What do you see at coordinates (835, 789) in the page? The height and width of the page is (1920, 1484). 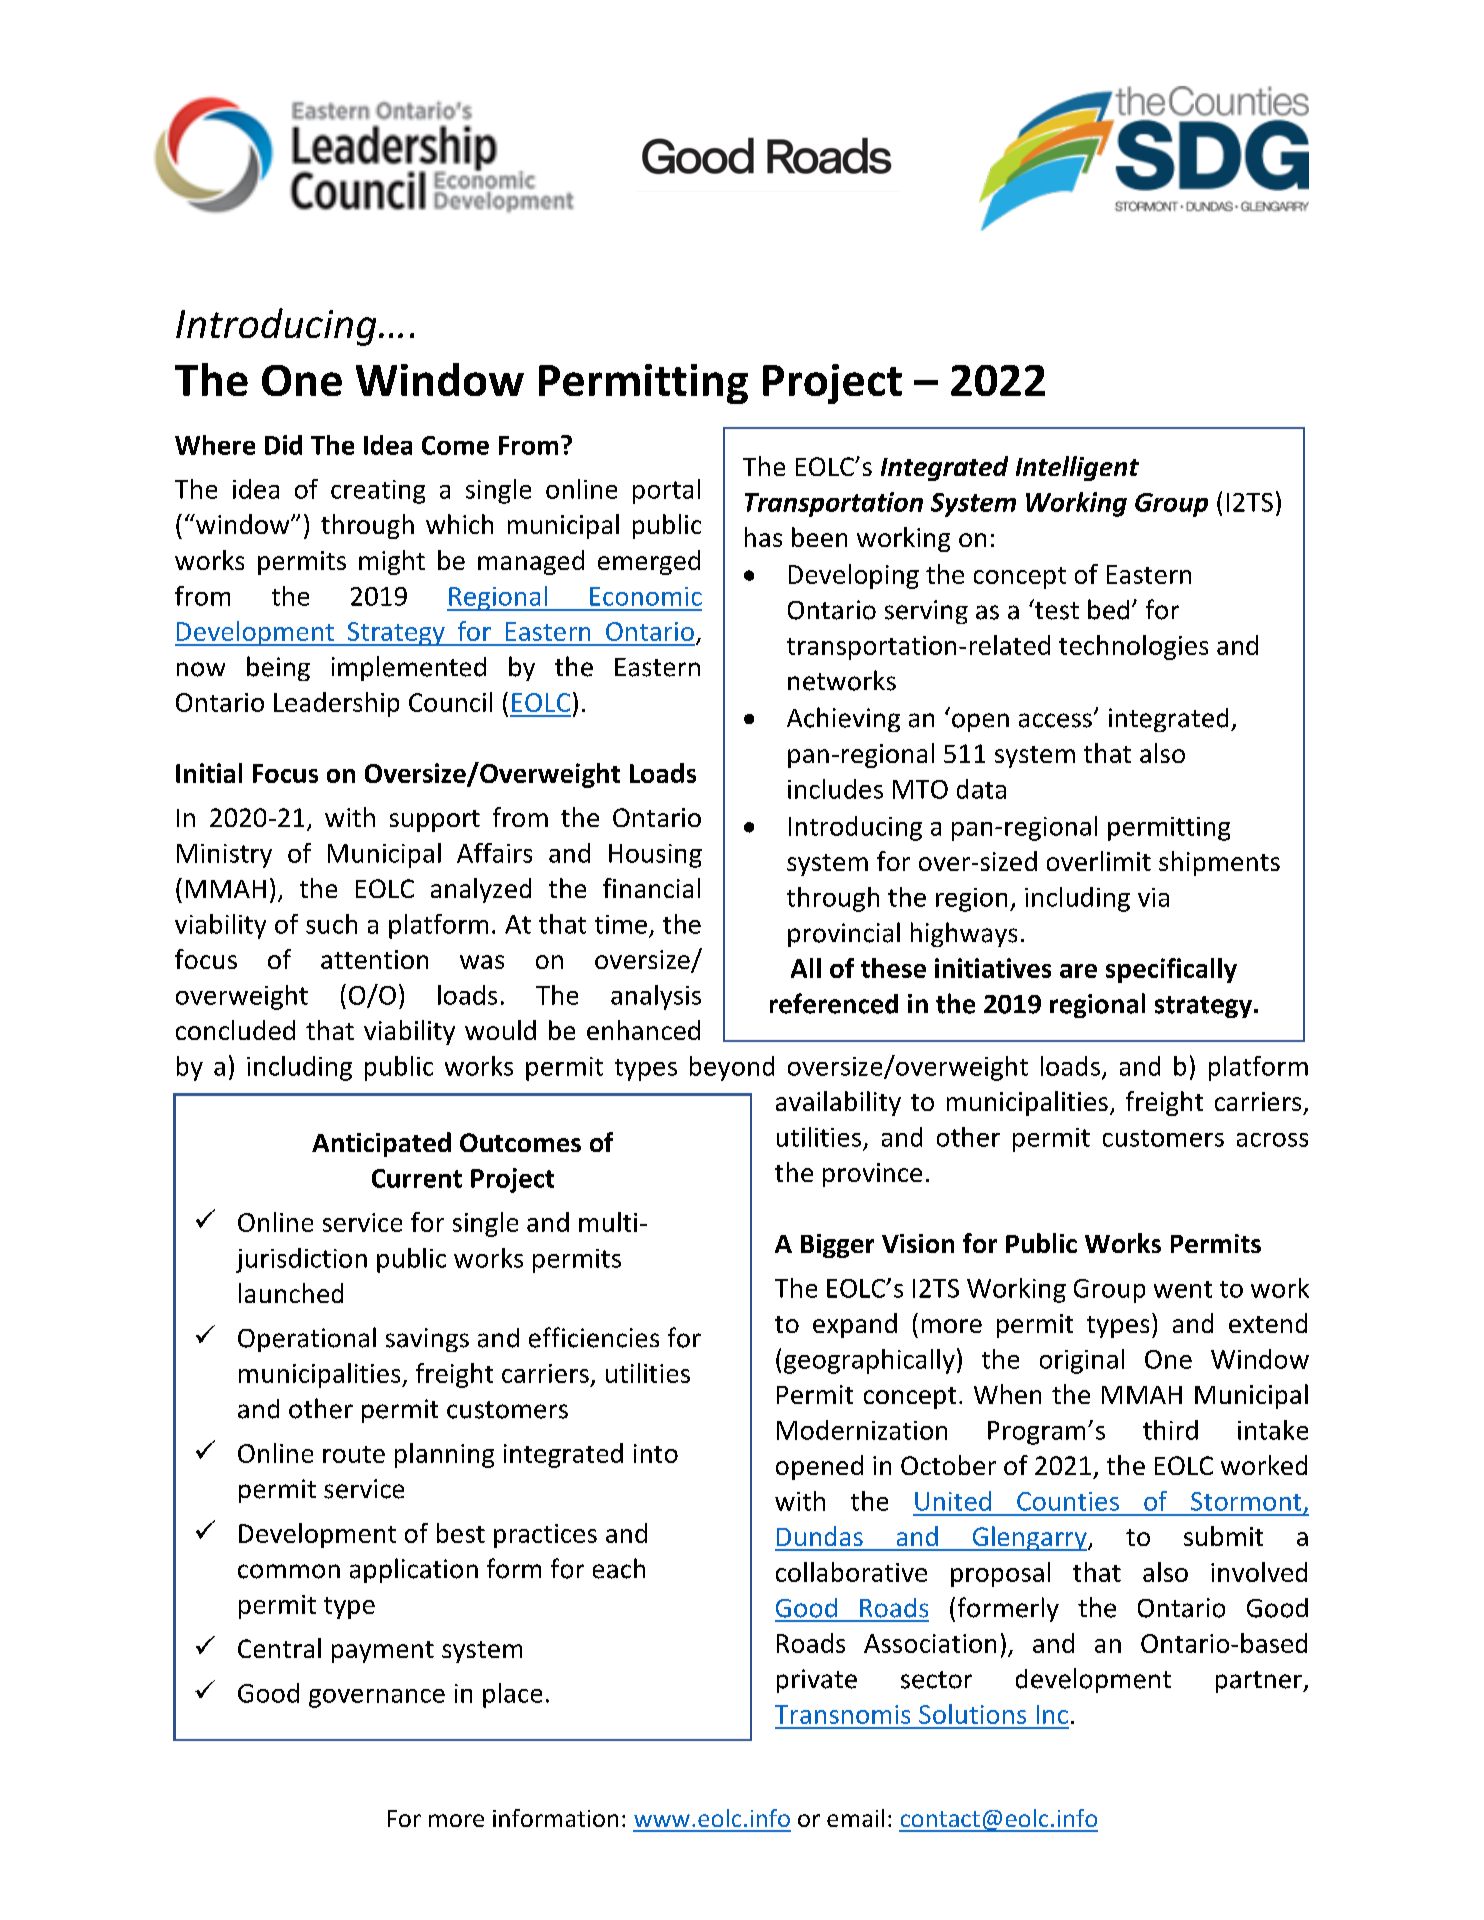 I see `includes` at bounding box center [835, 789].
